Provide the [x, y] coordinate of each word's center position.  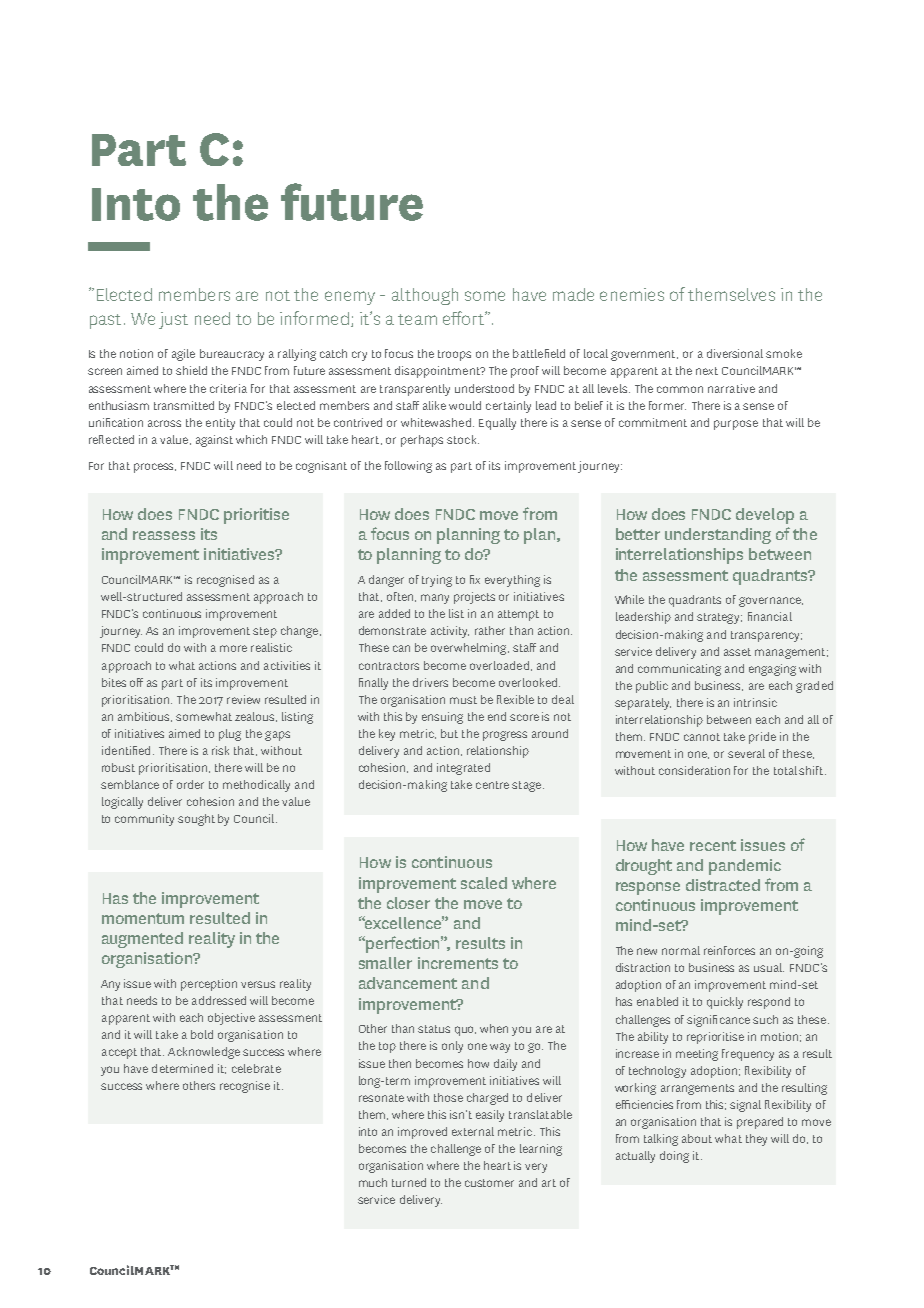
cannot [702, 737]
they [756, 1140]
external [473, 1131]
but [449, 733]
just [173, 320]
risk [220, 750]
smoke [784, 353]
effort [464, 318]
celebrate [256, 1068]
